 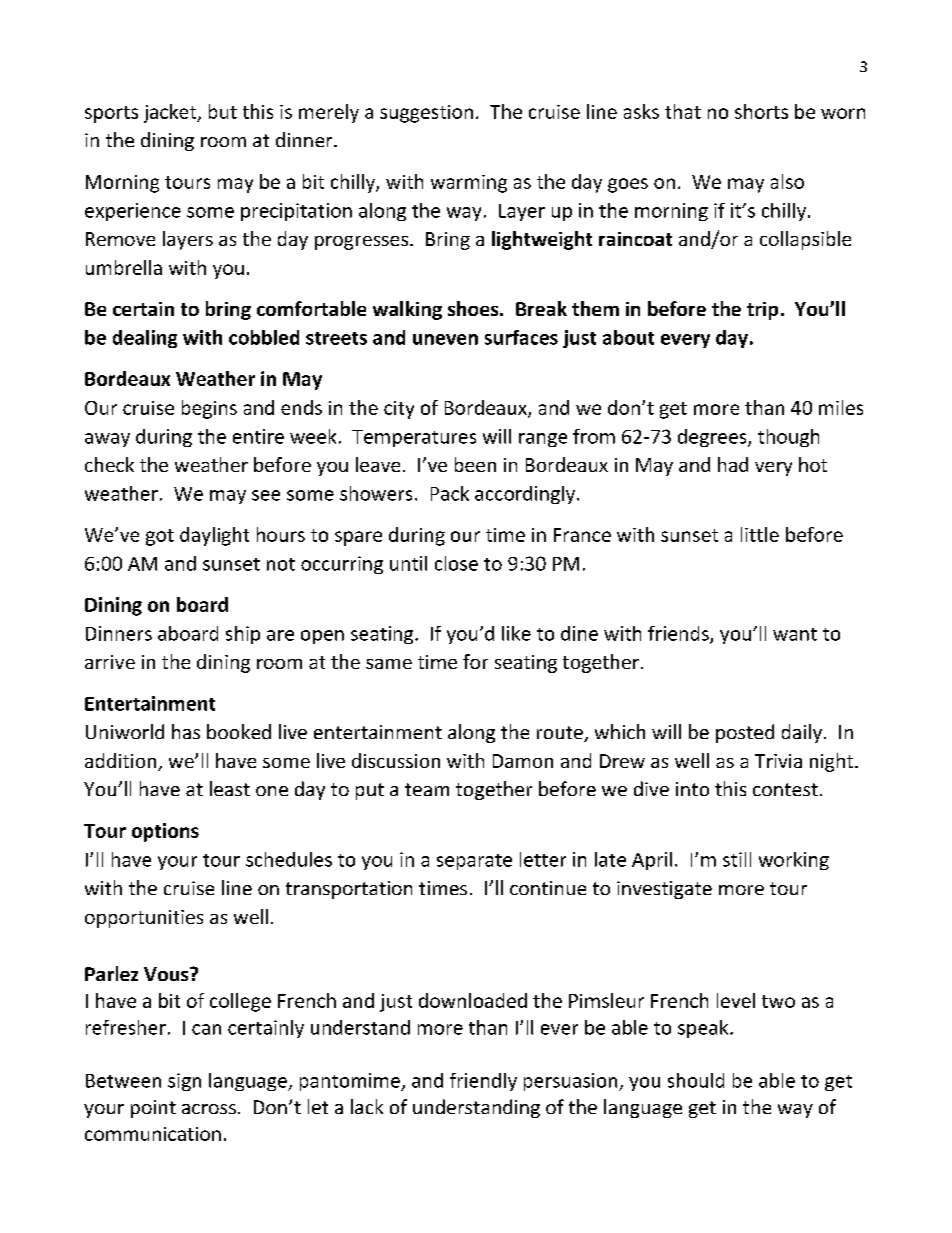 What do you see at coordinates (258, 436) in the document?
I see `entire` at bounding box center [258, 436].
